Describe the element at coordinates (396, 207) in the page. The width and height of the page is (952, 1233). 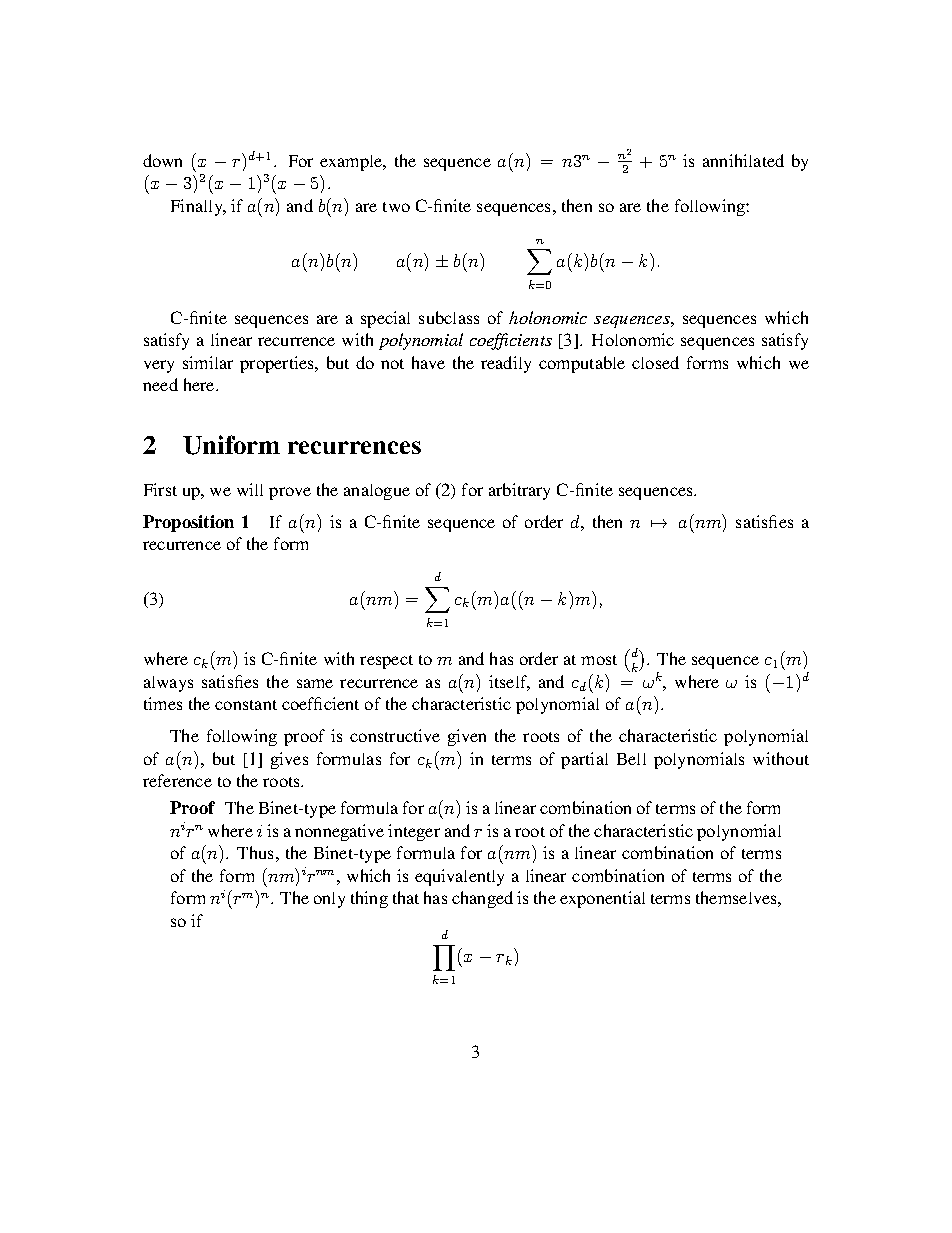
I see `two` at that location.
